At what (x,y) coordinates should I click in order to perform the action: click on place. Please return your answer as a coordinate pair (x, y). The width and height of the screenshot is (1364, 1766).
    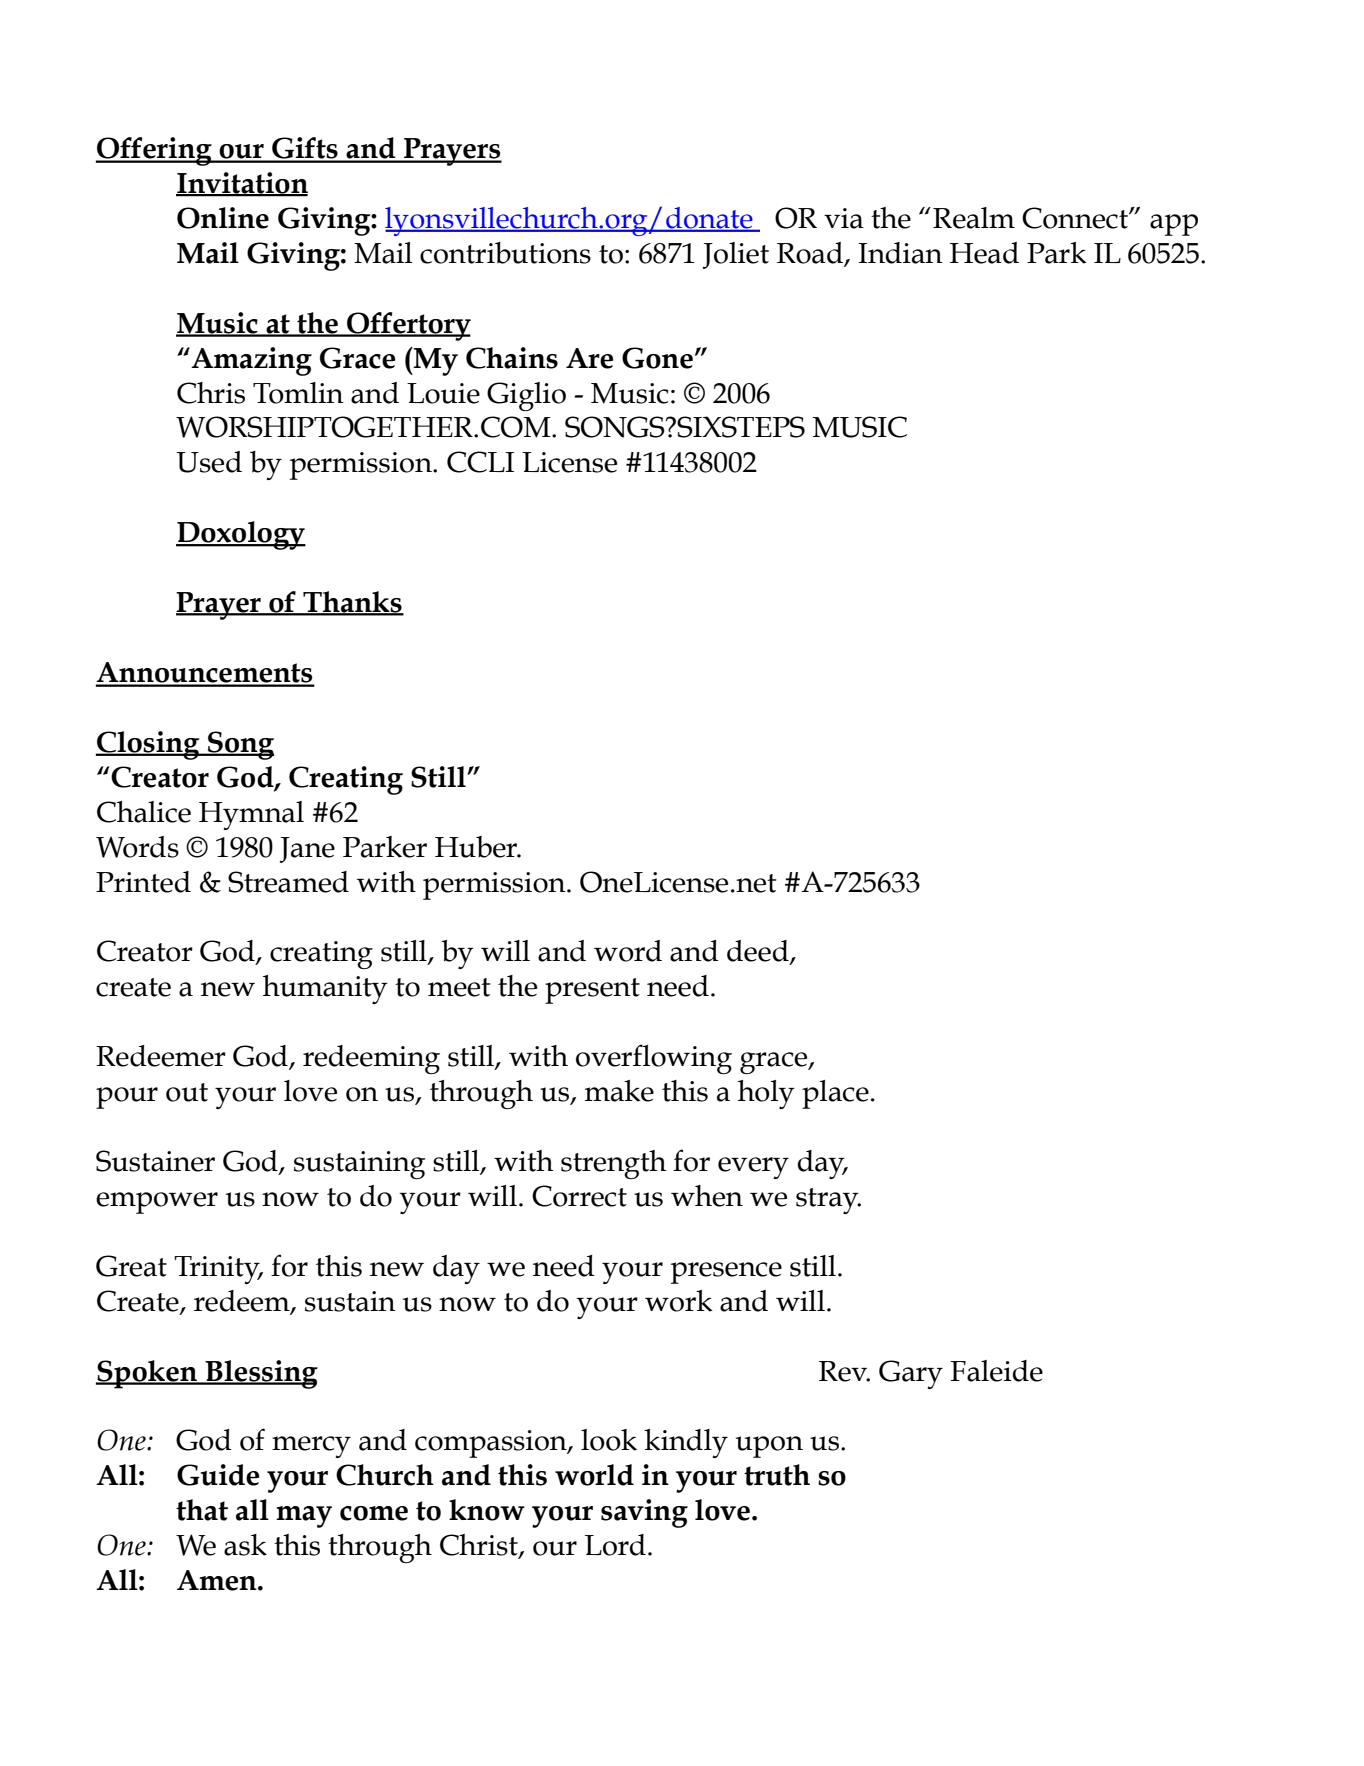
    Looking at the image, I should click on (835, 1094).
